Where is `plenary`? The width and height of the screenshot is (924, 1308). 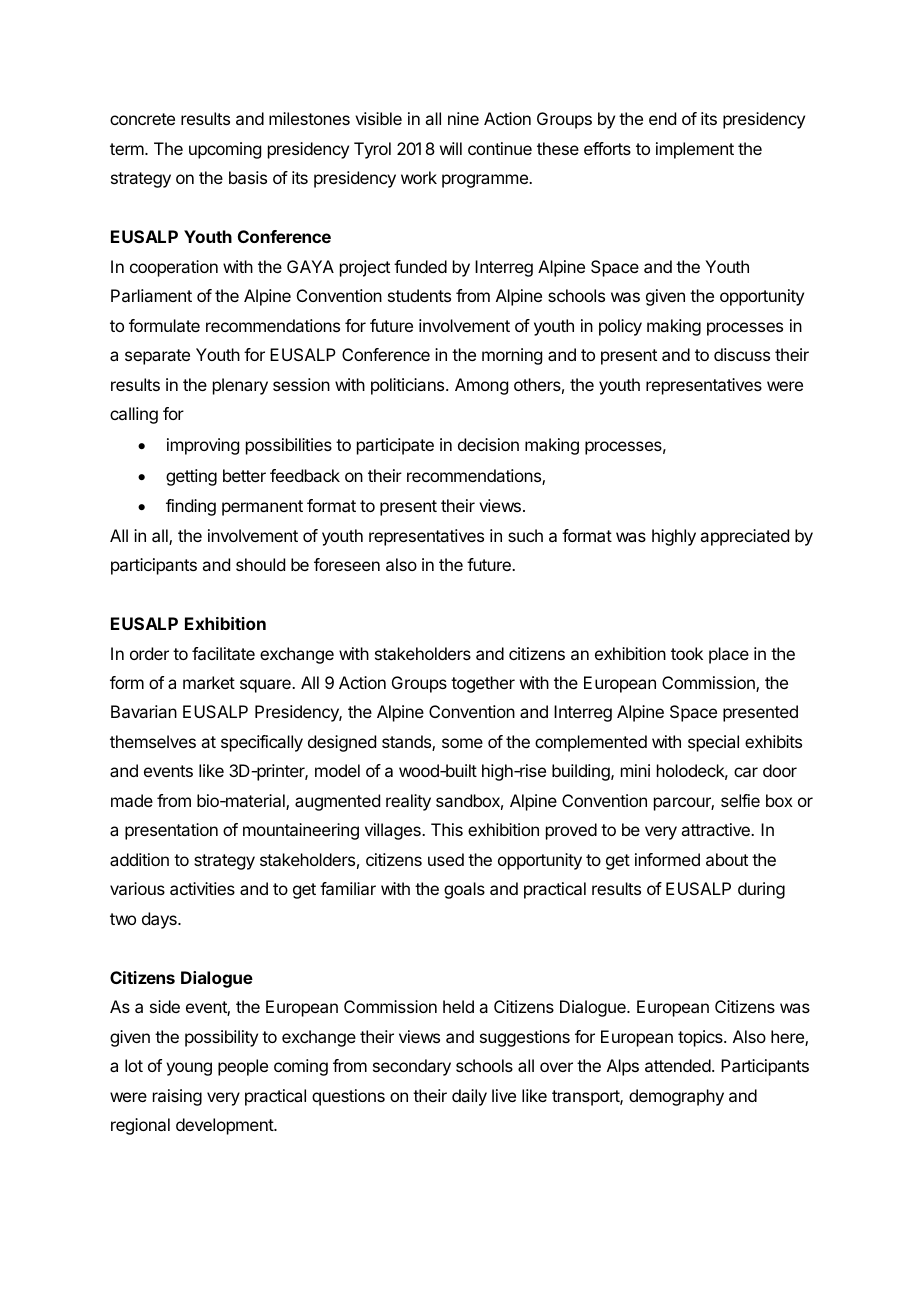
plenary is located at coordinates (240, 386).
